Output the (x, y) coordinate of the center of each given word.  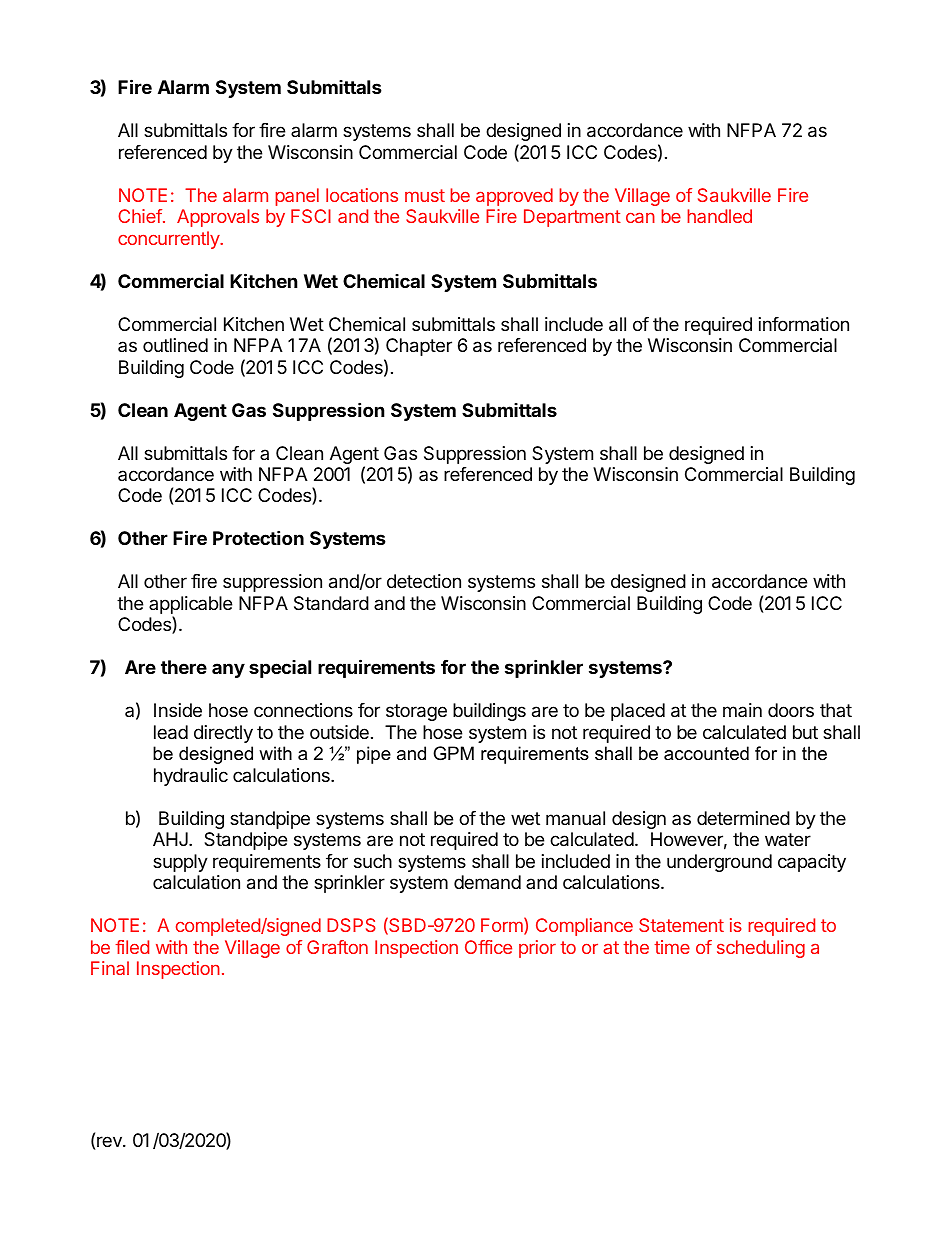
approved (514, 197)
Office (488, 947)
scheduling (761, 949)
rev (110, 1141)
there (184, 667)
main (742, 710)
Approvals (218, 218)
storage (416, 712)
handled (719, 216)
